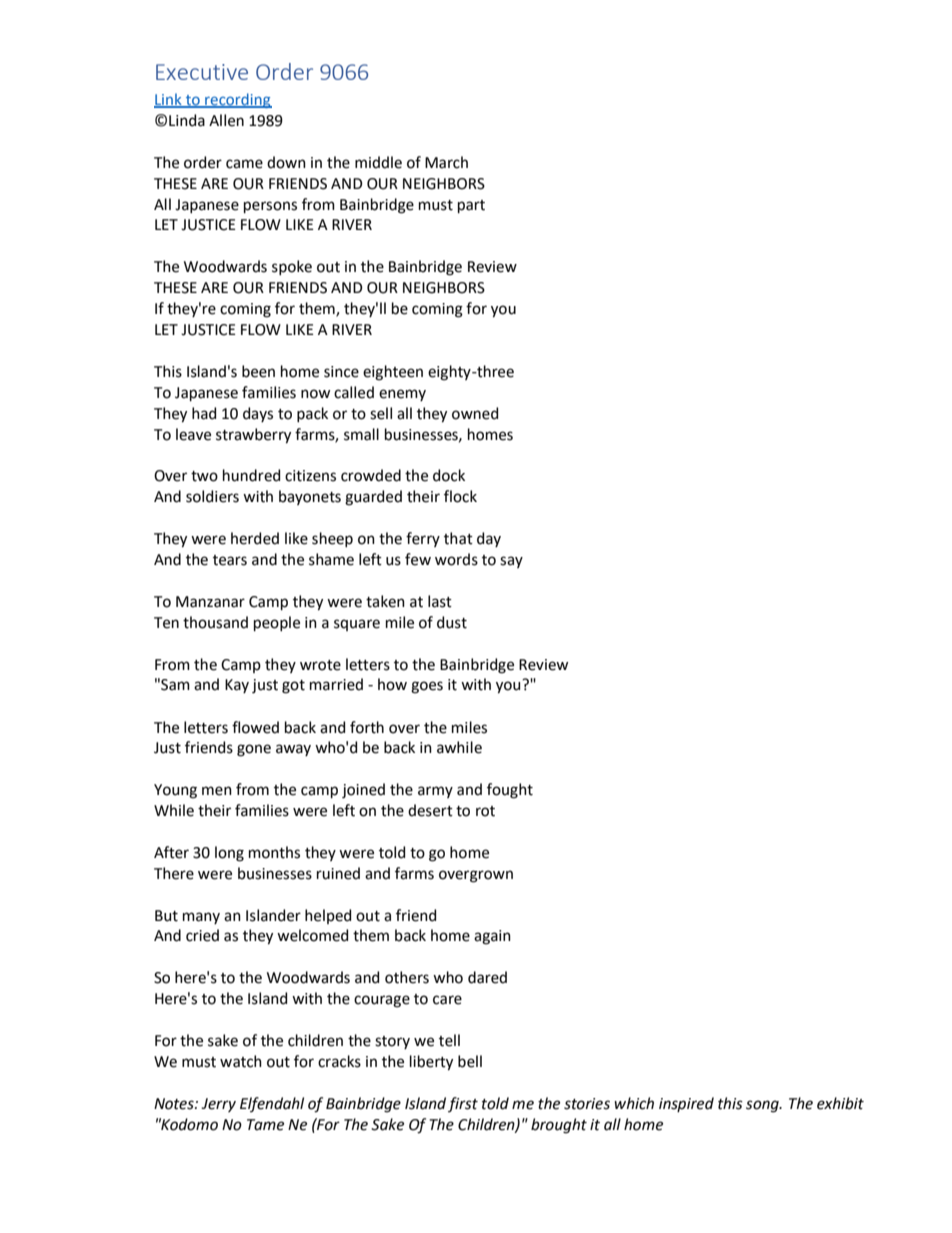 This screenshot has height=1233, width=952. I want to click on say, so click(511, 562).
